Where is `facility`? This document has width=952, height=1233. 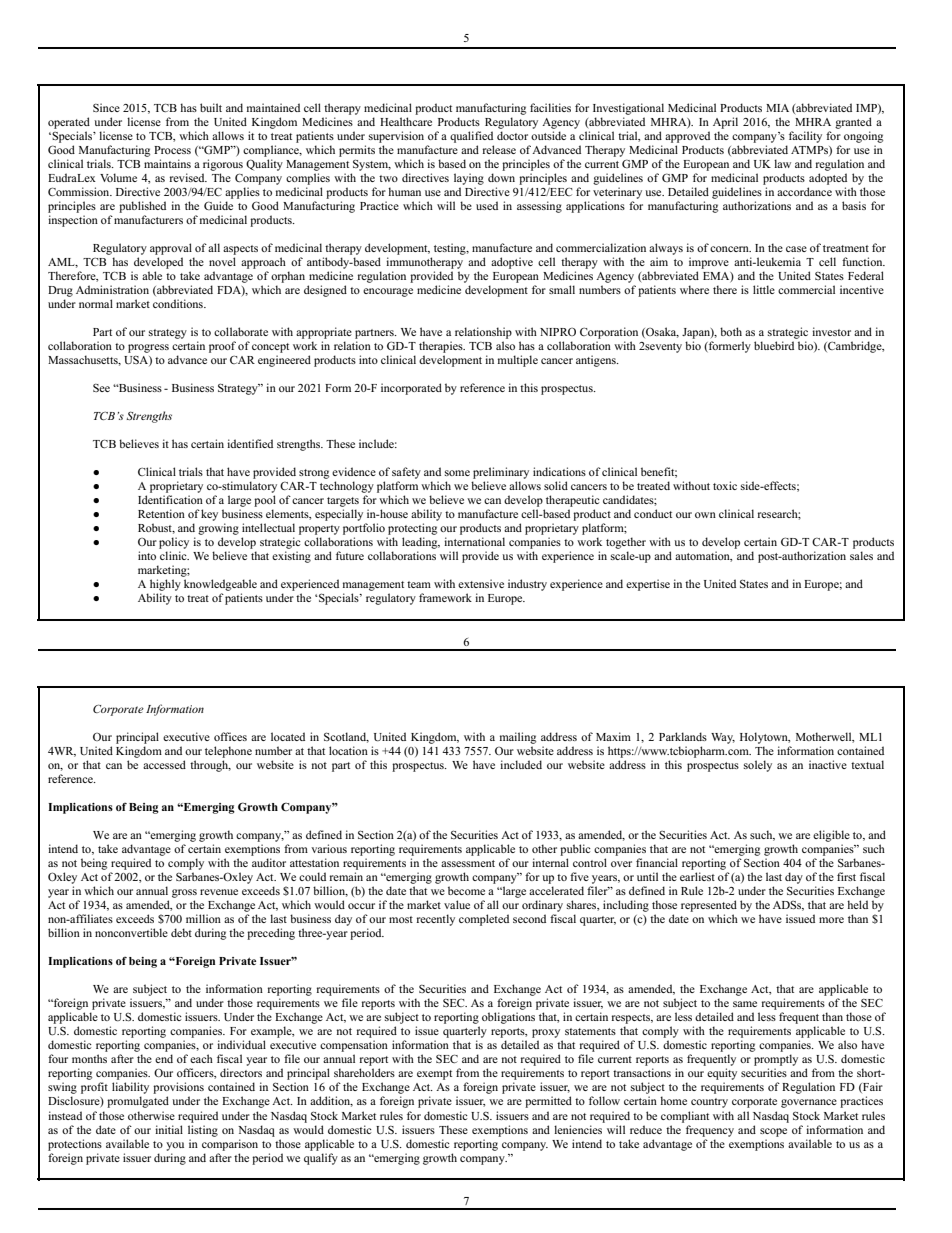 facility is located at coordinates (805, 137).
